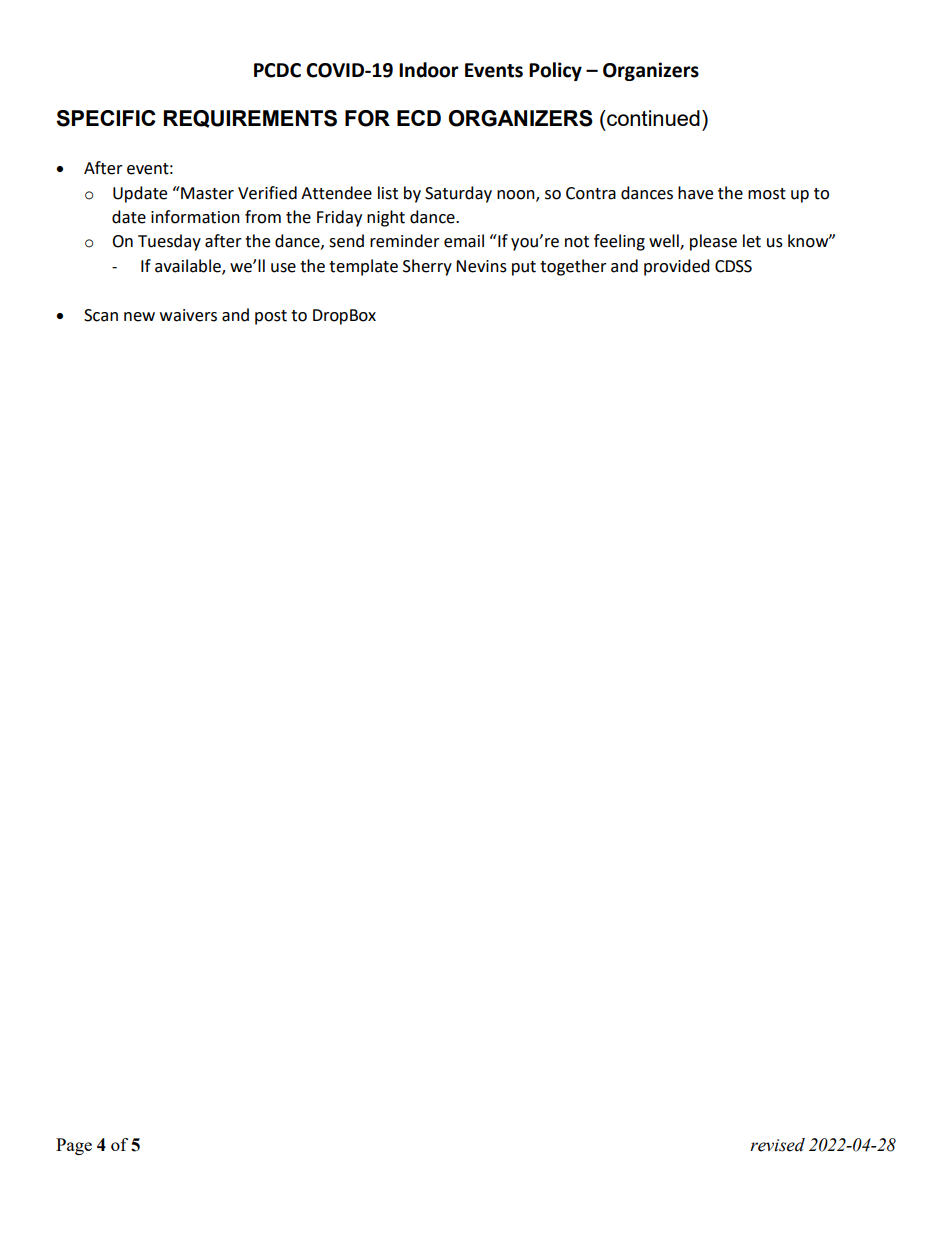 The height and width of the document is (1233, 952). What do you see at coordinates (652, 118) in the document?
I see `continued` at bounding box center [652, 118].
